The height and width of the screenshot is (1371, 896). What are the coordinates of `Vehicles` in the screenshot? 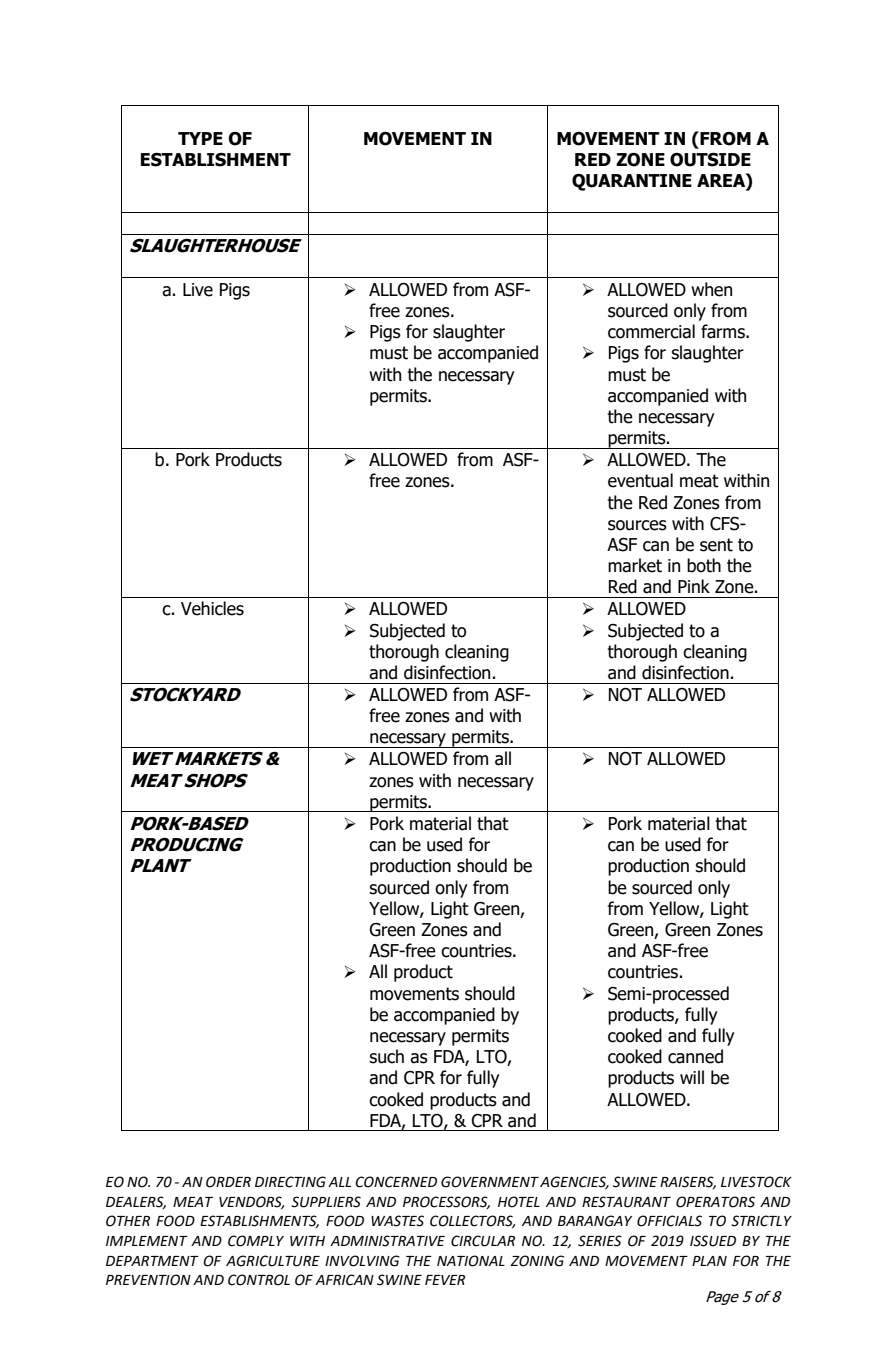 It's located at (212, 608).
